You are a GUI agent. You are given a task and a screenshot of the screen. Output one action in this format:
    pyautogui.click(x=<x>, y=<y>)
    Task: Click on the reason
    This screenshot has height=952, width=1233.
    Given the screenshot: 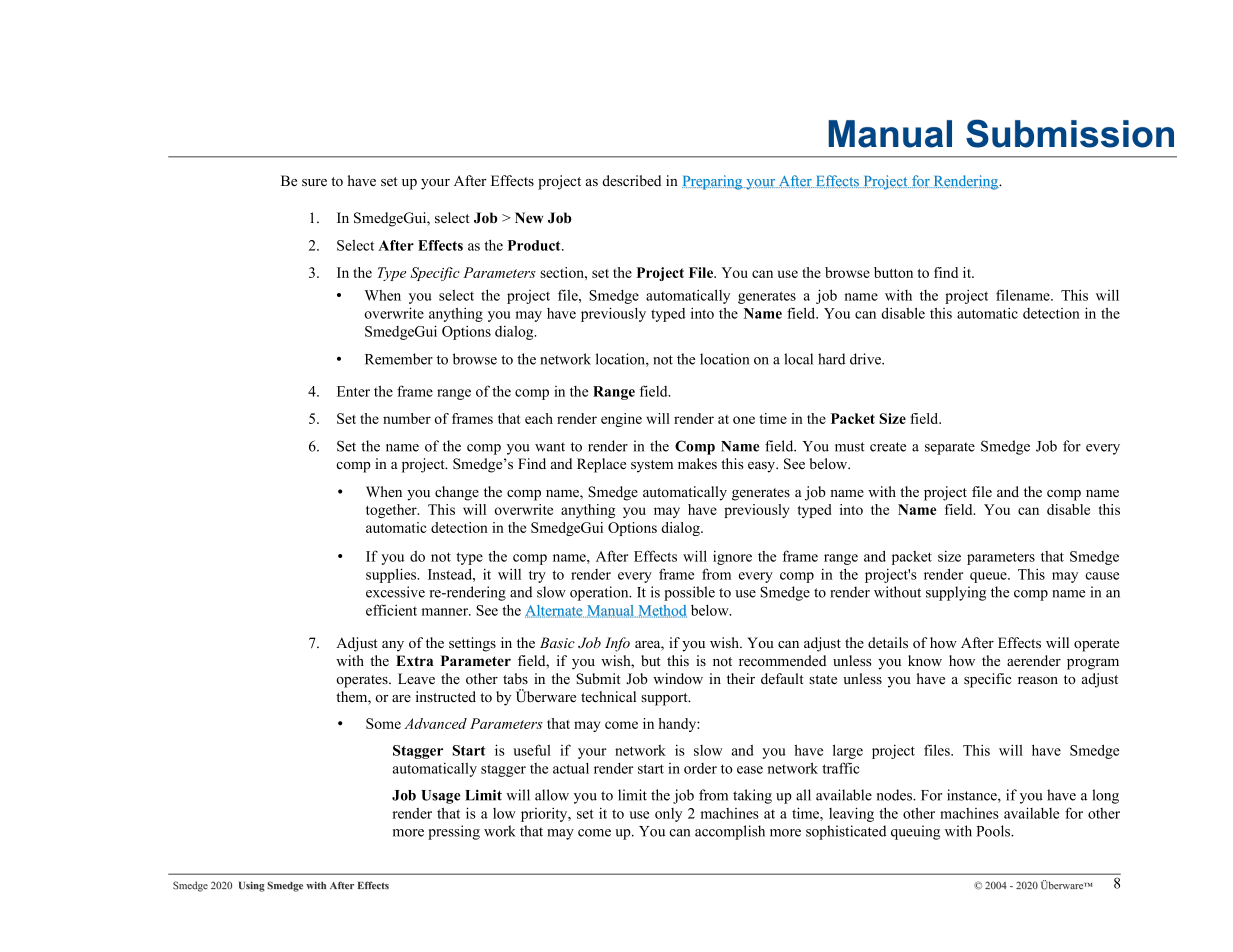 What is the action you would take?
    pyautogui.click(x=1038, y=681)
